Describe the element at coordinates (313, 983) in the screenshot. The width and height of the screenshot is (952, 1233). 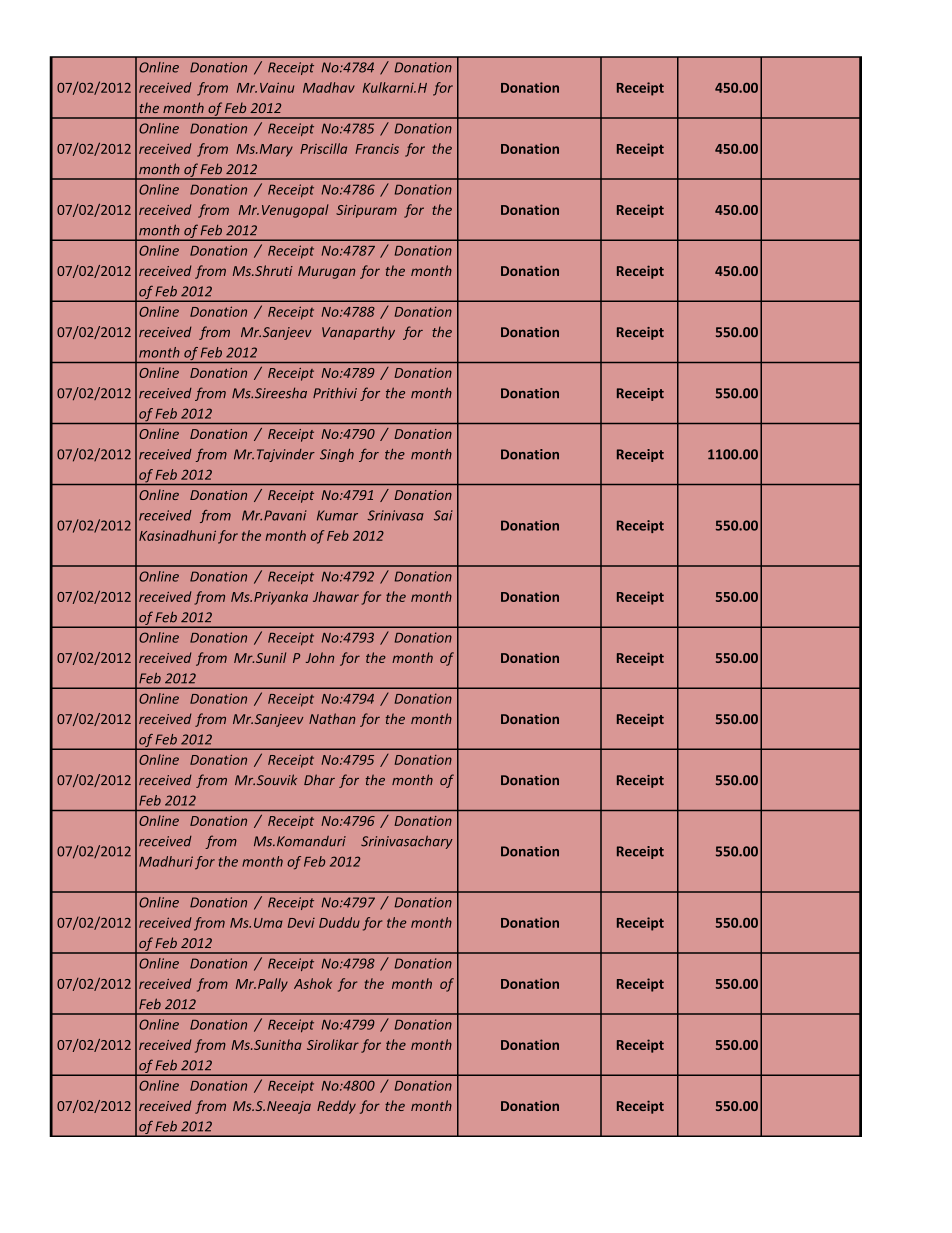
I see `Ashok` at that location.
